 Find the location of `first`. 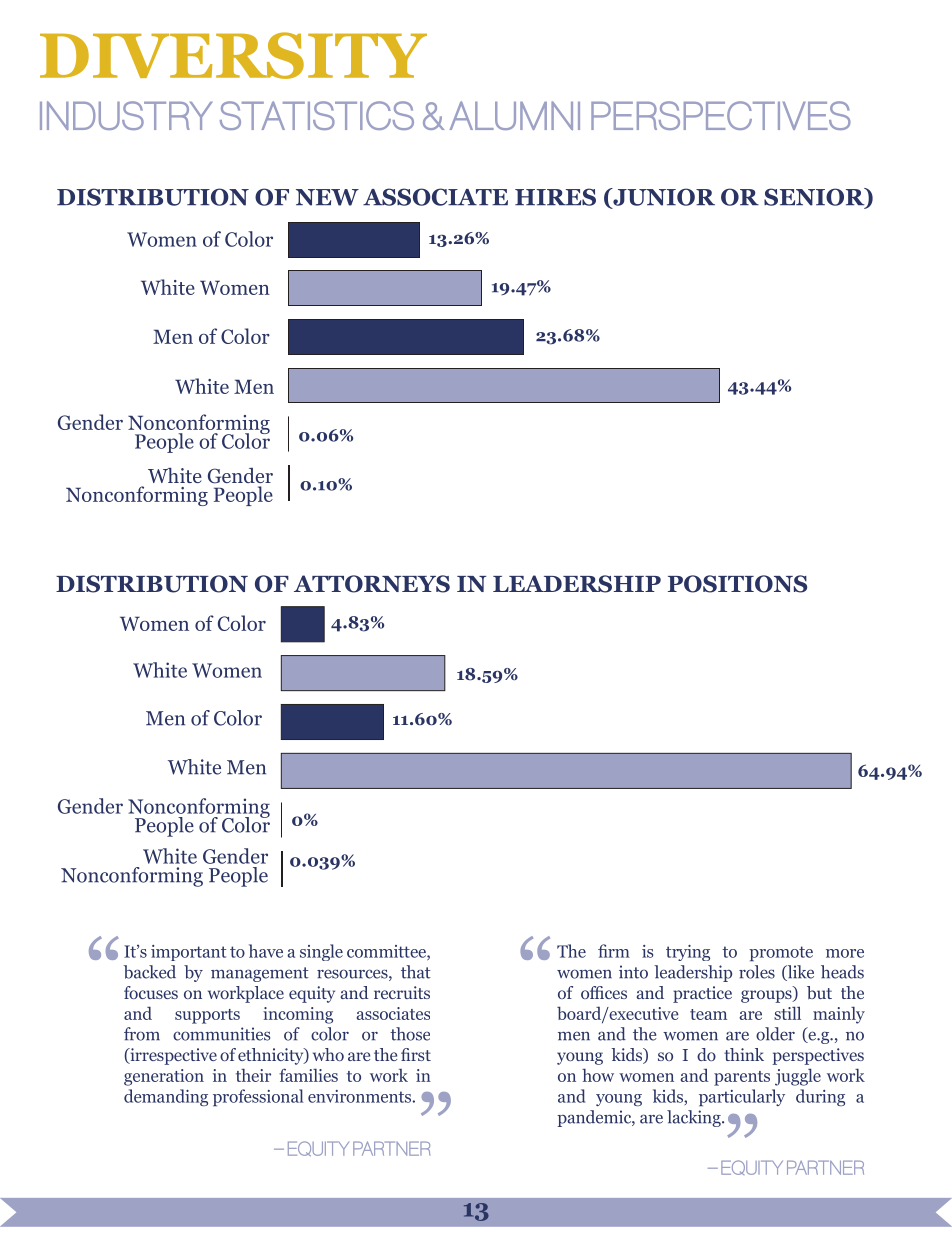

first is located at coordinates (416, 1054).
